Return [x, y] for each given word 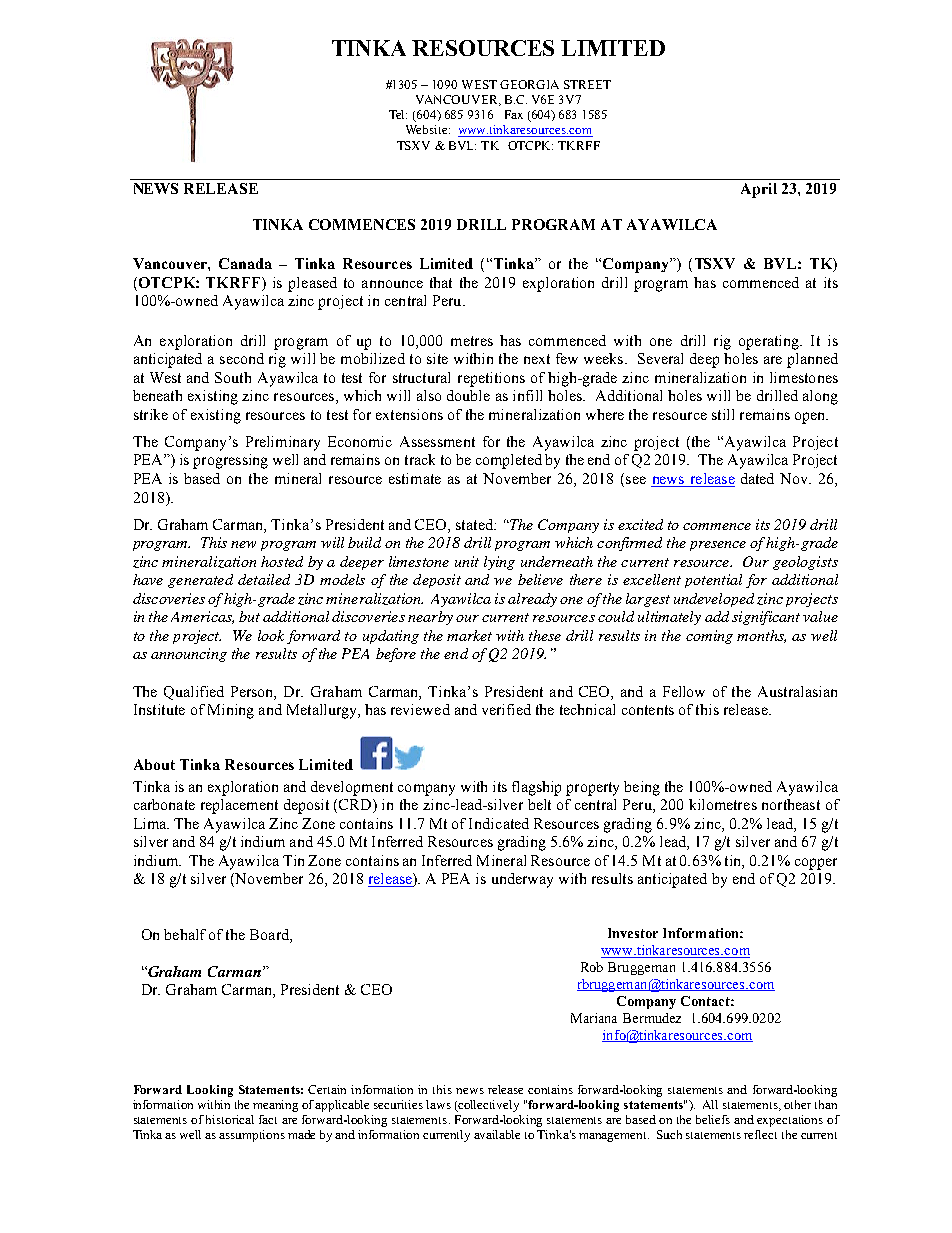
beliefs [713, 1119]
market [469, 635]
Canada [245, 263]
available [497, 1134]
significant [766, 618]
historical [230, 1119]
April [759, 190]
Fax [514, 114]
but [249, 616]
